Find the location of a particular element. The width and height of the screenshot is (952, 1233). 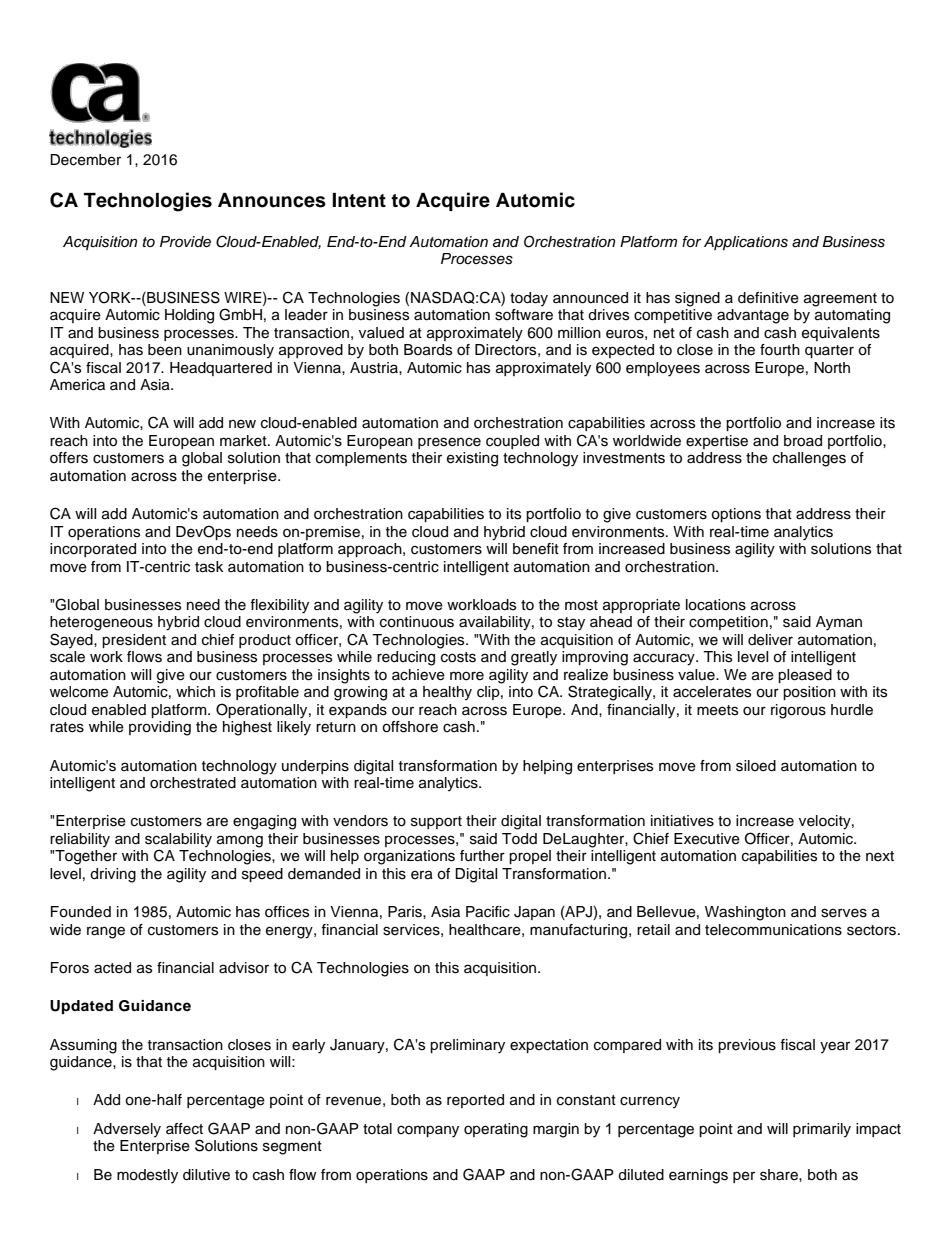

Provide is located at coordinates (185, 242).
